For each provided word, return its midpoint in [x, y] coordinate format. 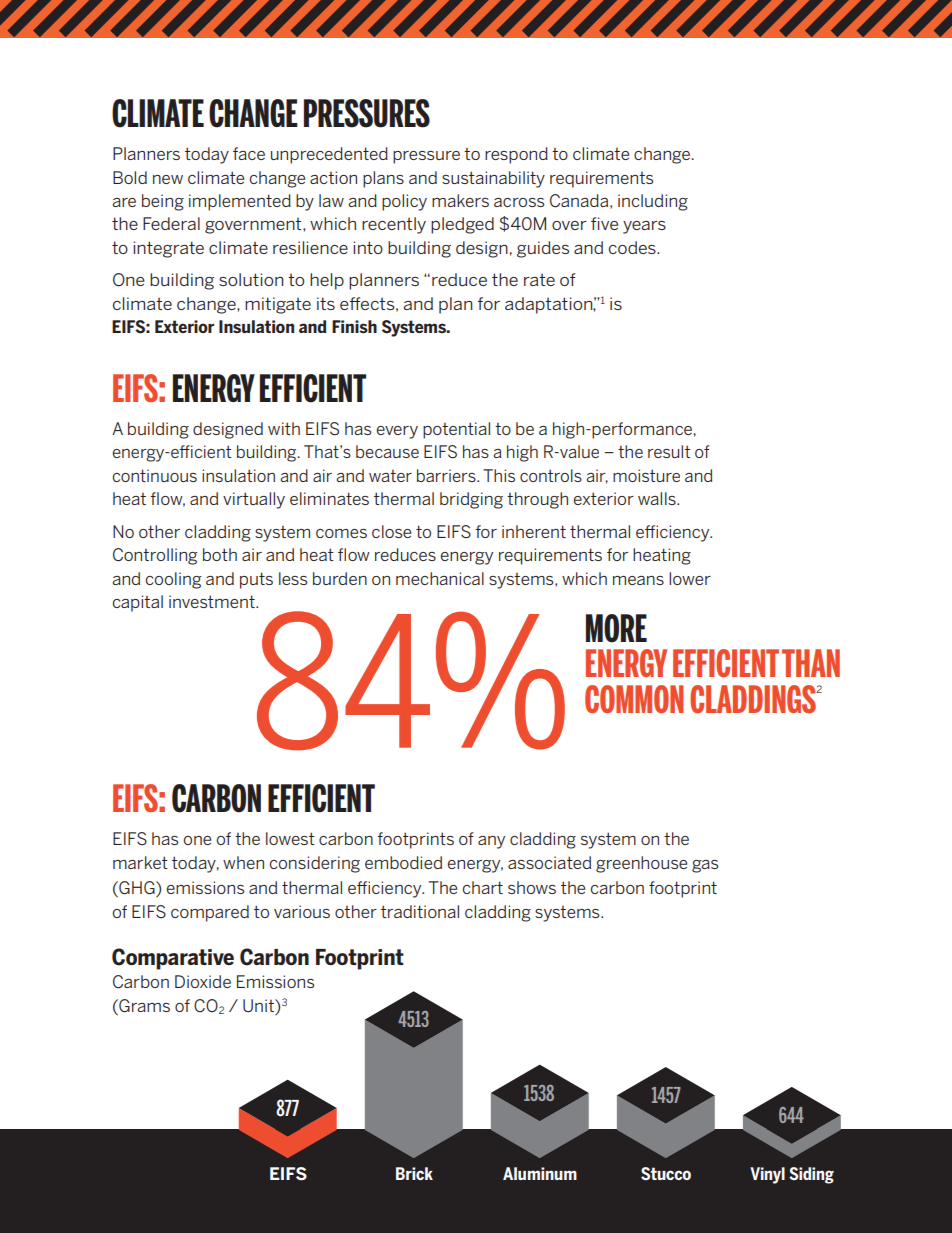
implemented [240, 202]
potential [456, 430]
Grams [143, 1006]
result [669, 451]
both [220, 554]
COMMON [634, 699]
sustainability [493, 179]
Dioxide [203, 981]
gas [705, 866]
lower [690, 578]
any [491, 842]
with [284, 428]
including [653, 202]
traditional [420, 911]
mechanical [440, 578]
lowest [290, 838]
